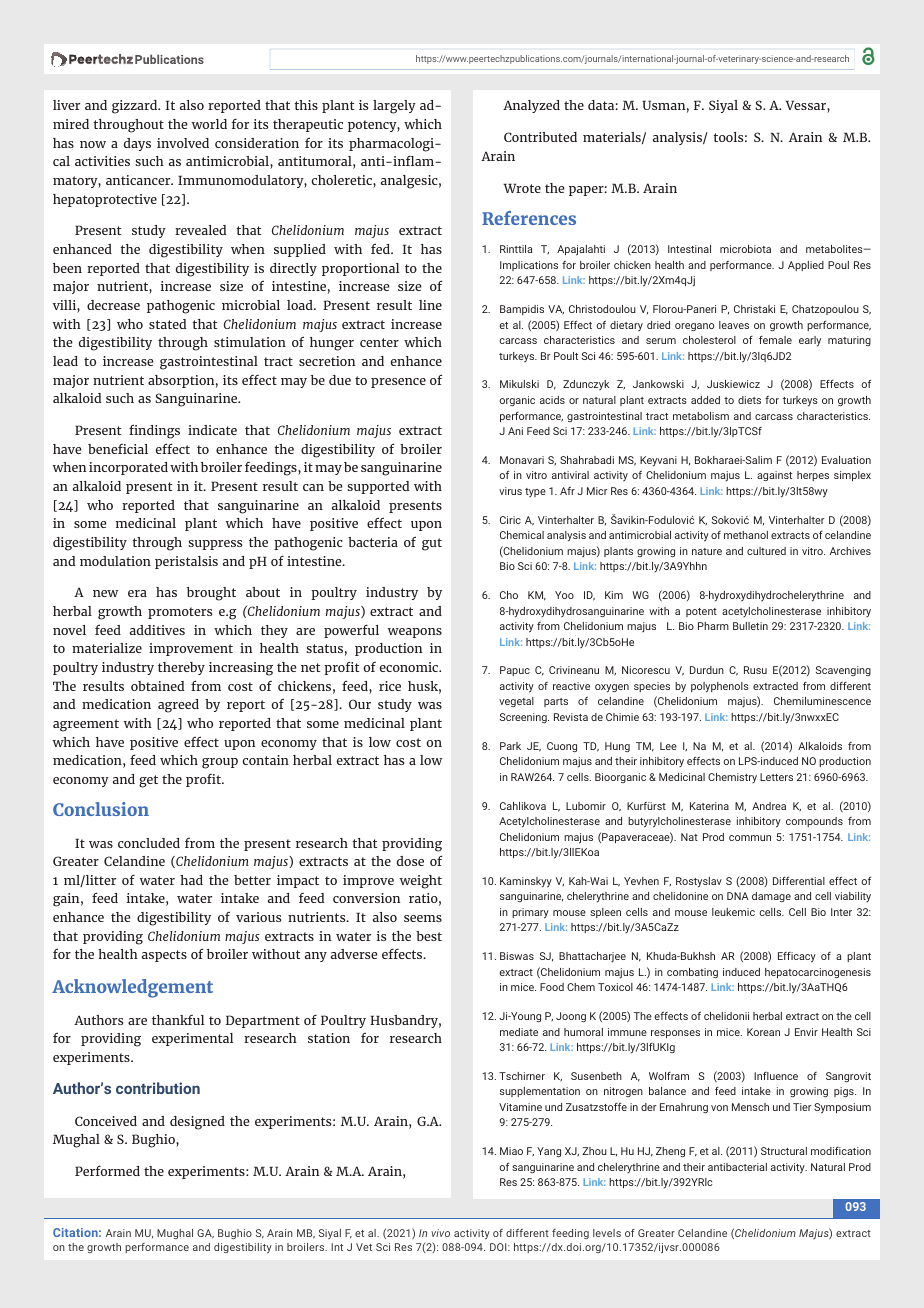 The image size is (924, 1308). I want to click on involved, so click(183, 143).
